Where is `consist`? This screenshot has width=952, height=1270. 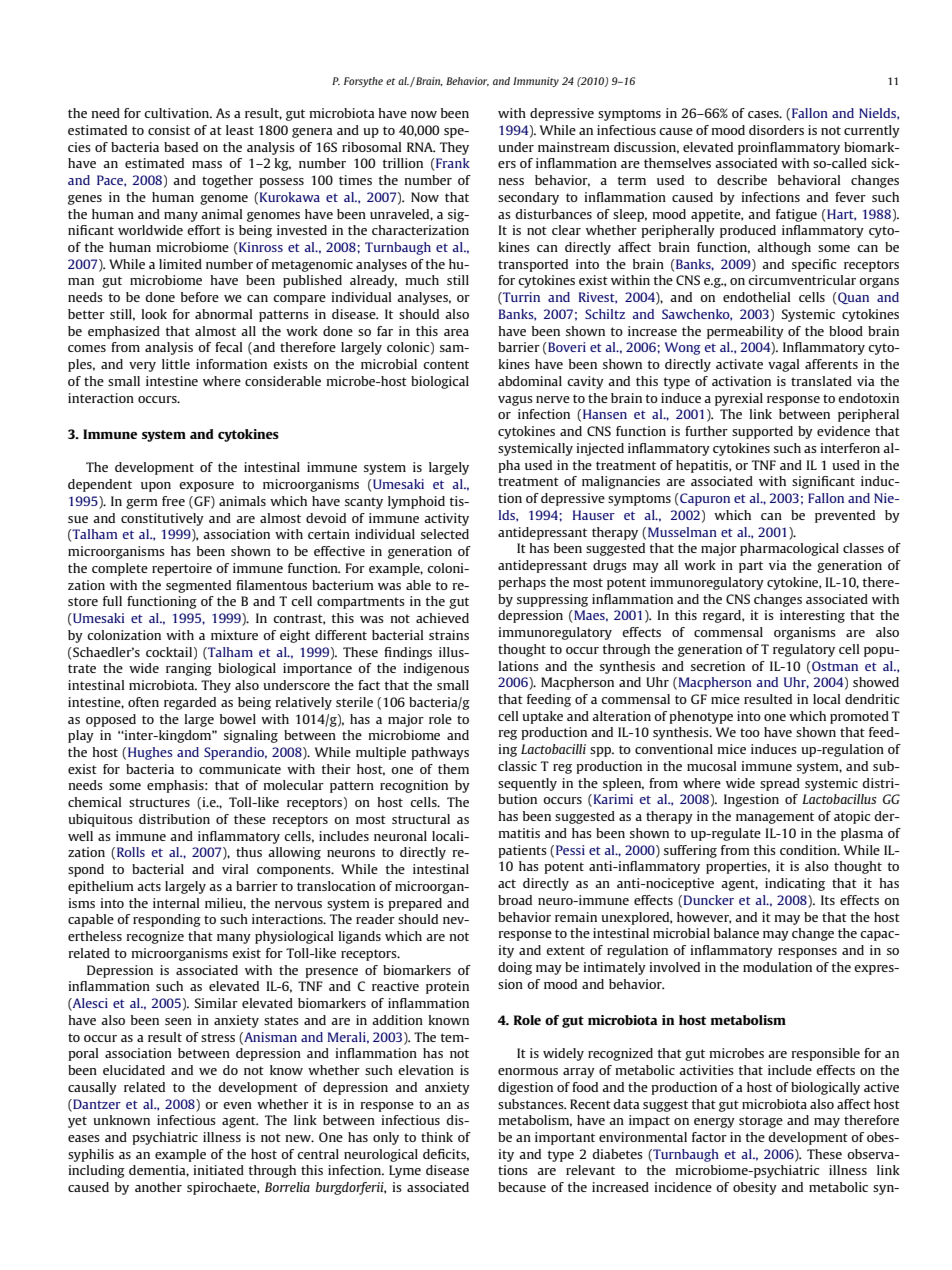
consist is located at coordinates (169, 130).
